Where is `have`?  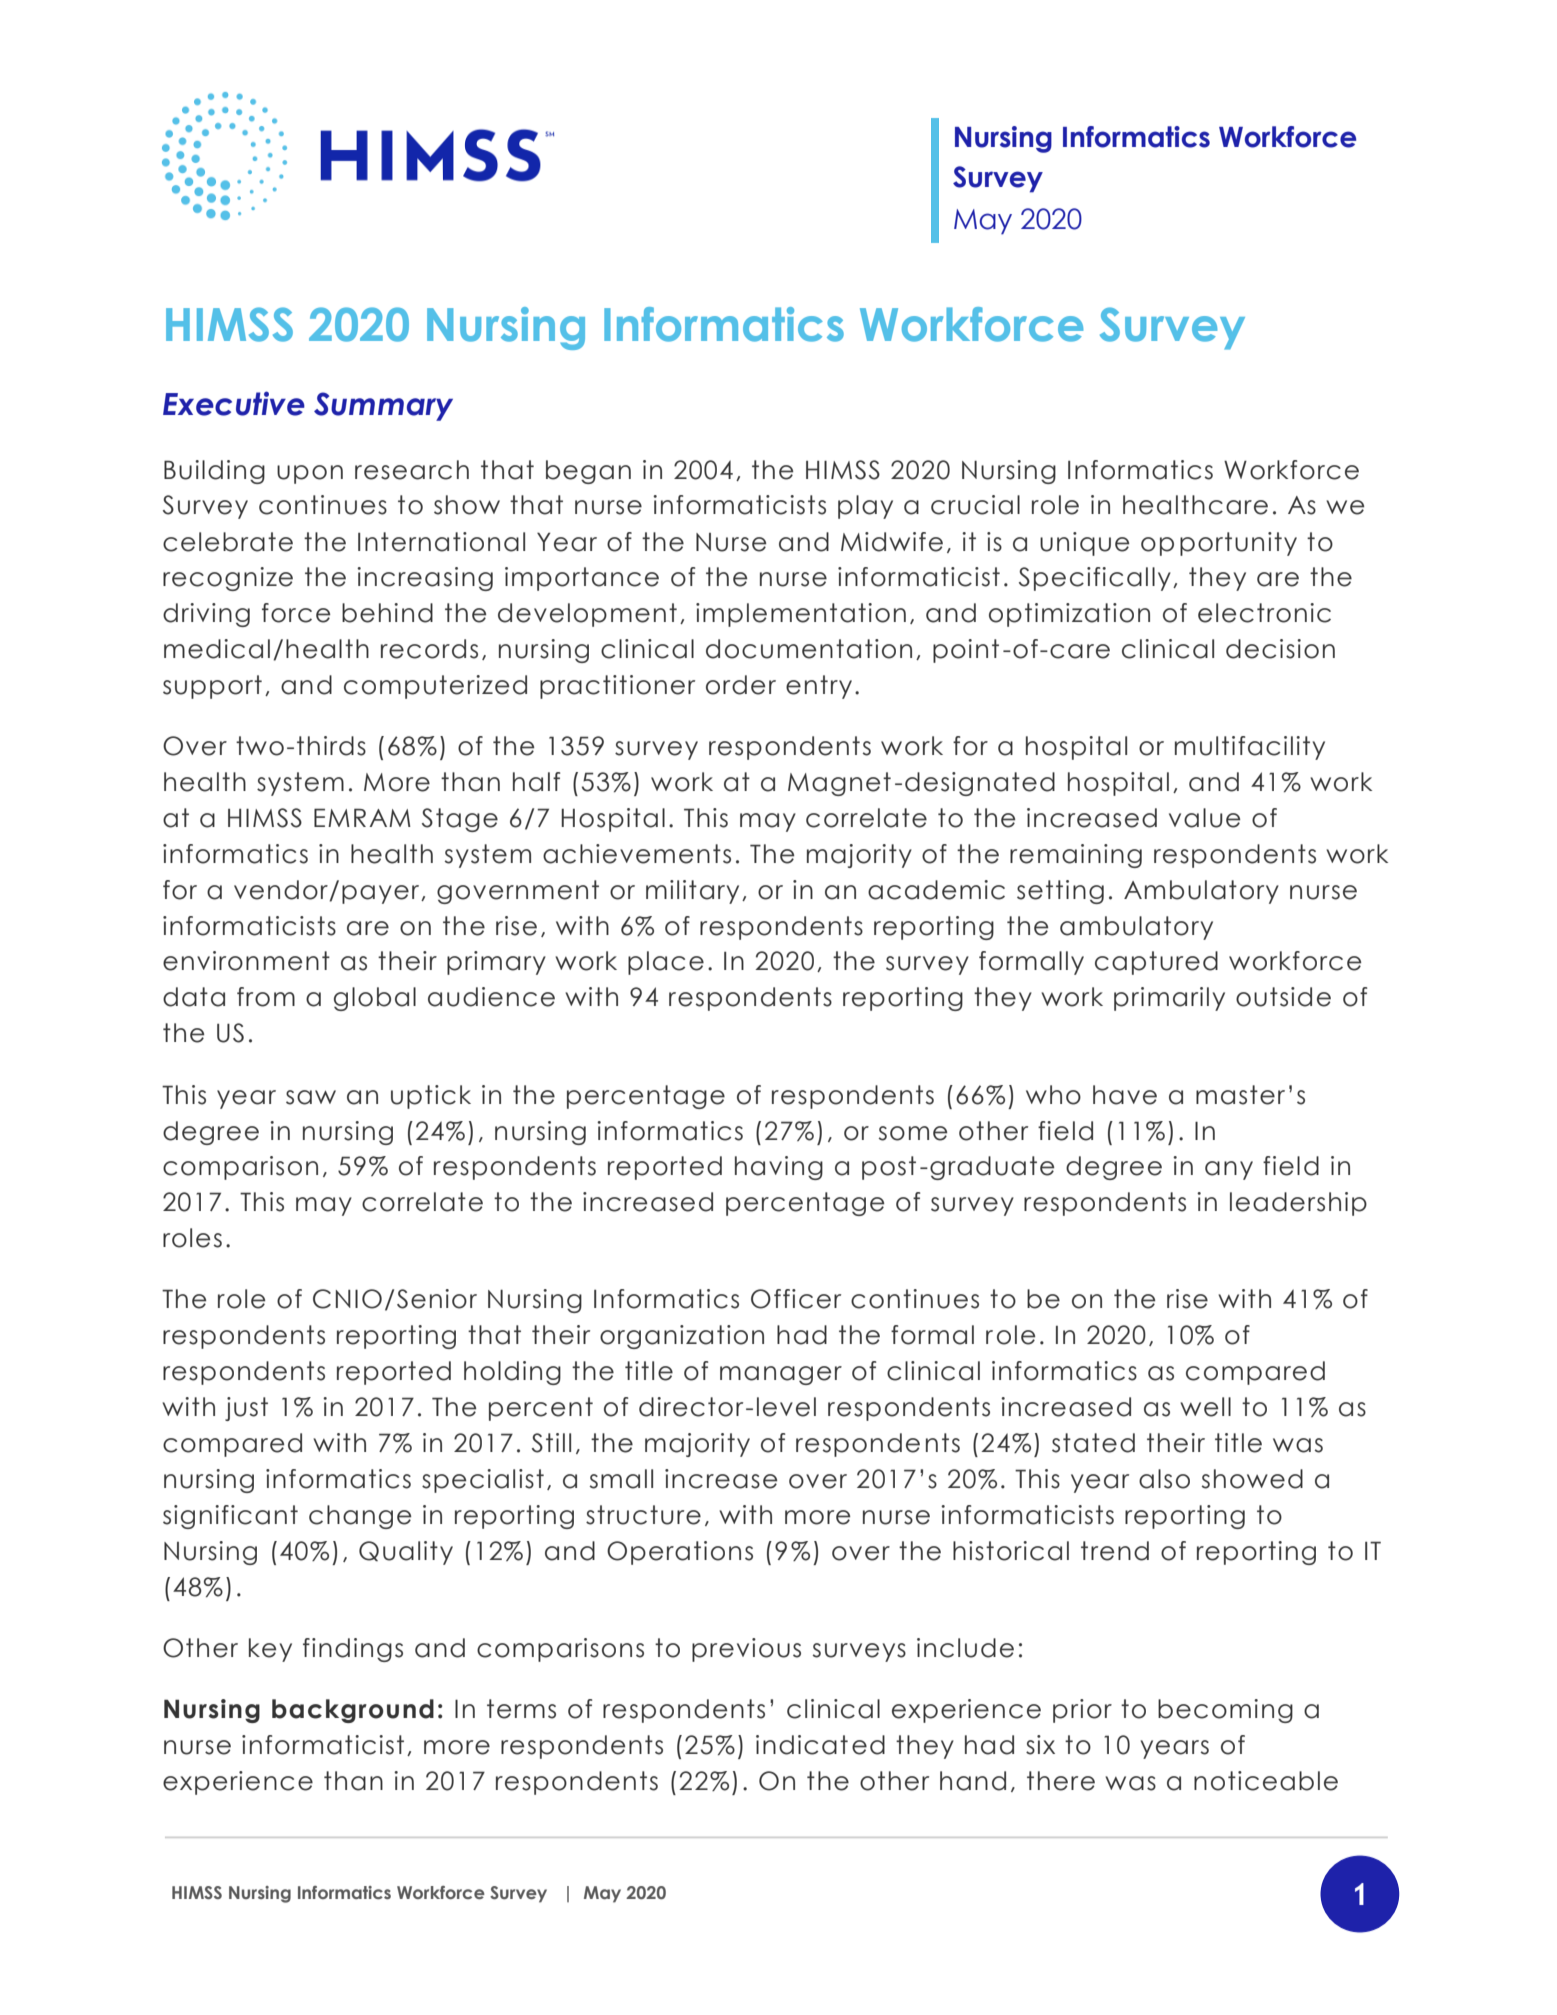
have is located at coordinates (1125, 1095).
